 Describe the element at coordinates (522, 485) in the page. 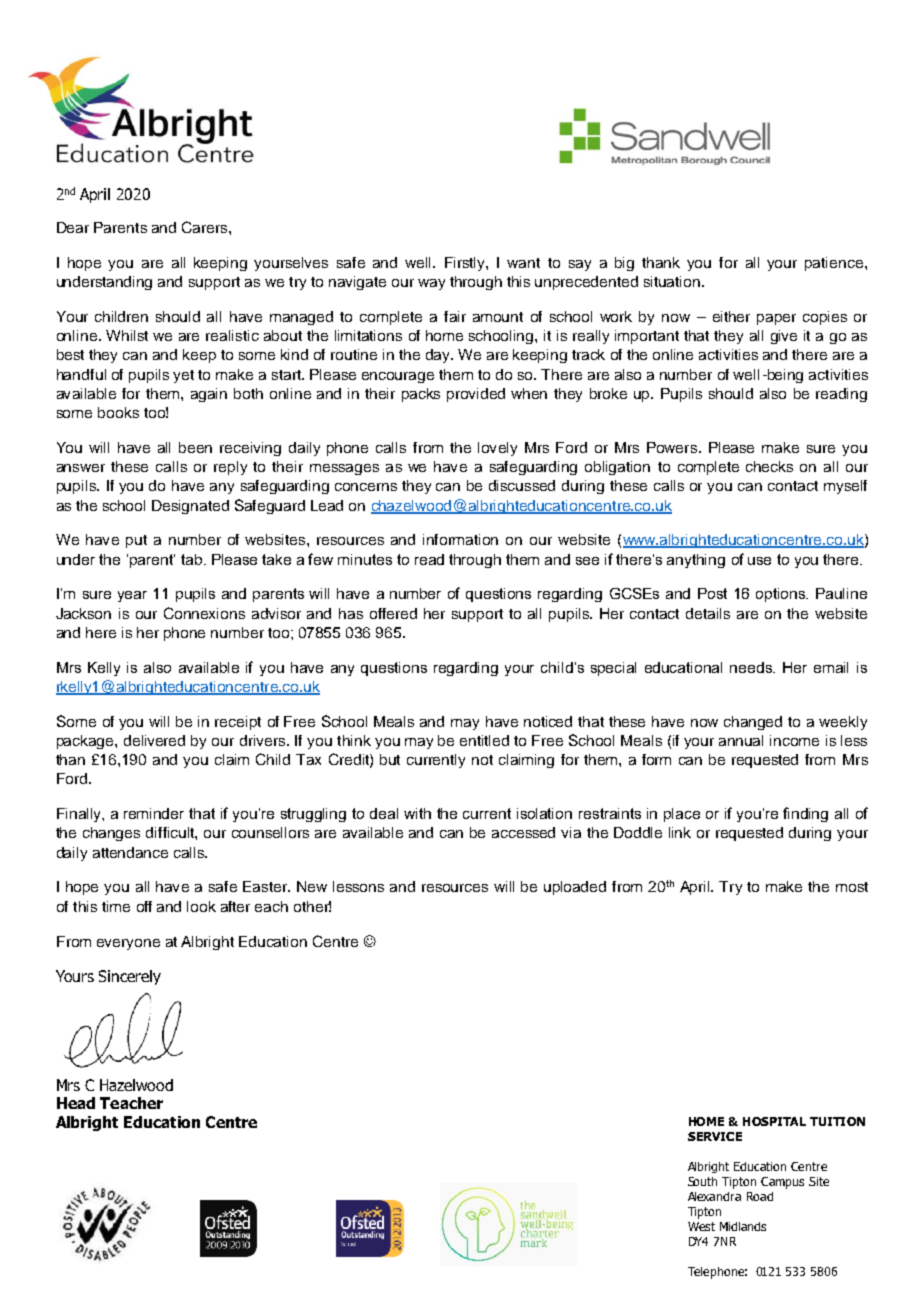

I see `discussed` at that location.
